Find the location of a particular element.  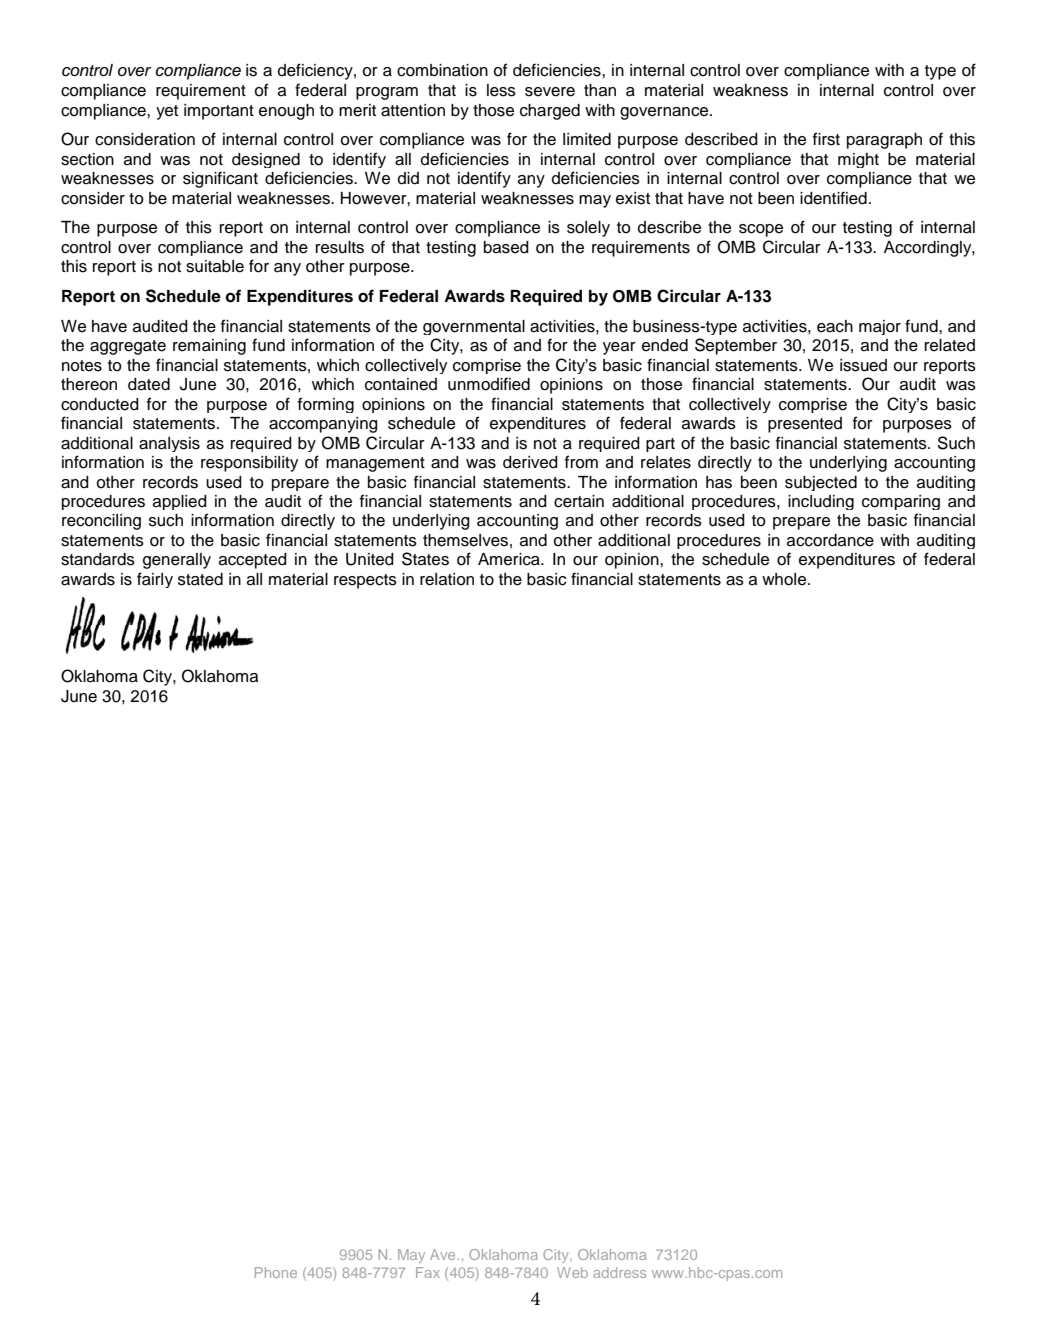

Fax is located at coordinates (428, 1272).
